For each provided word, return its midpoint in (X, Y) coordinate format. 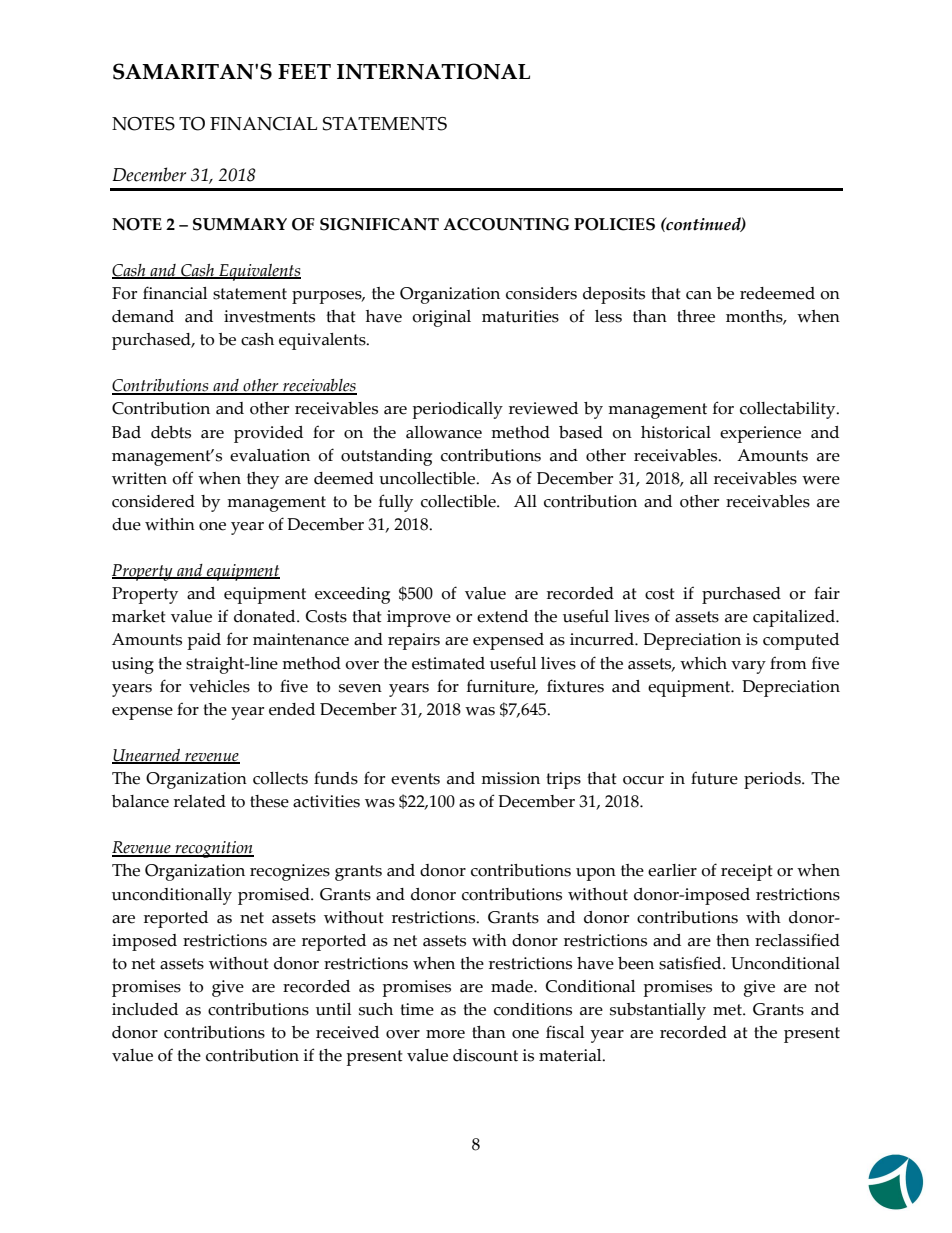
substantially (658, 1011)
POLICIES (614, 224)
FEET (304, 71)
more (445, 1034)
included (145, 1009)
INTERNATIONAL (433, 71)
